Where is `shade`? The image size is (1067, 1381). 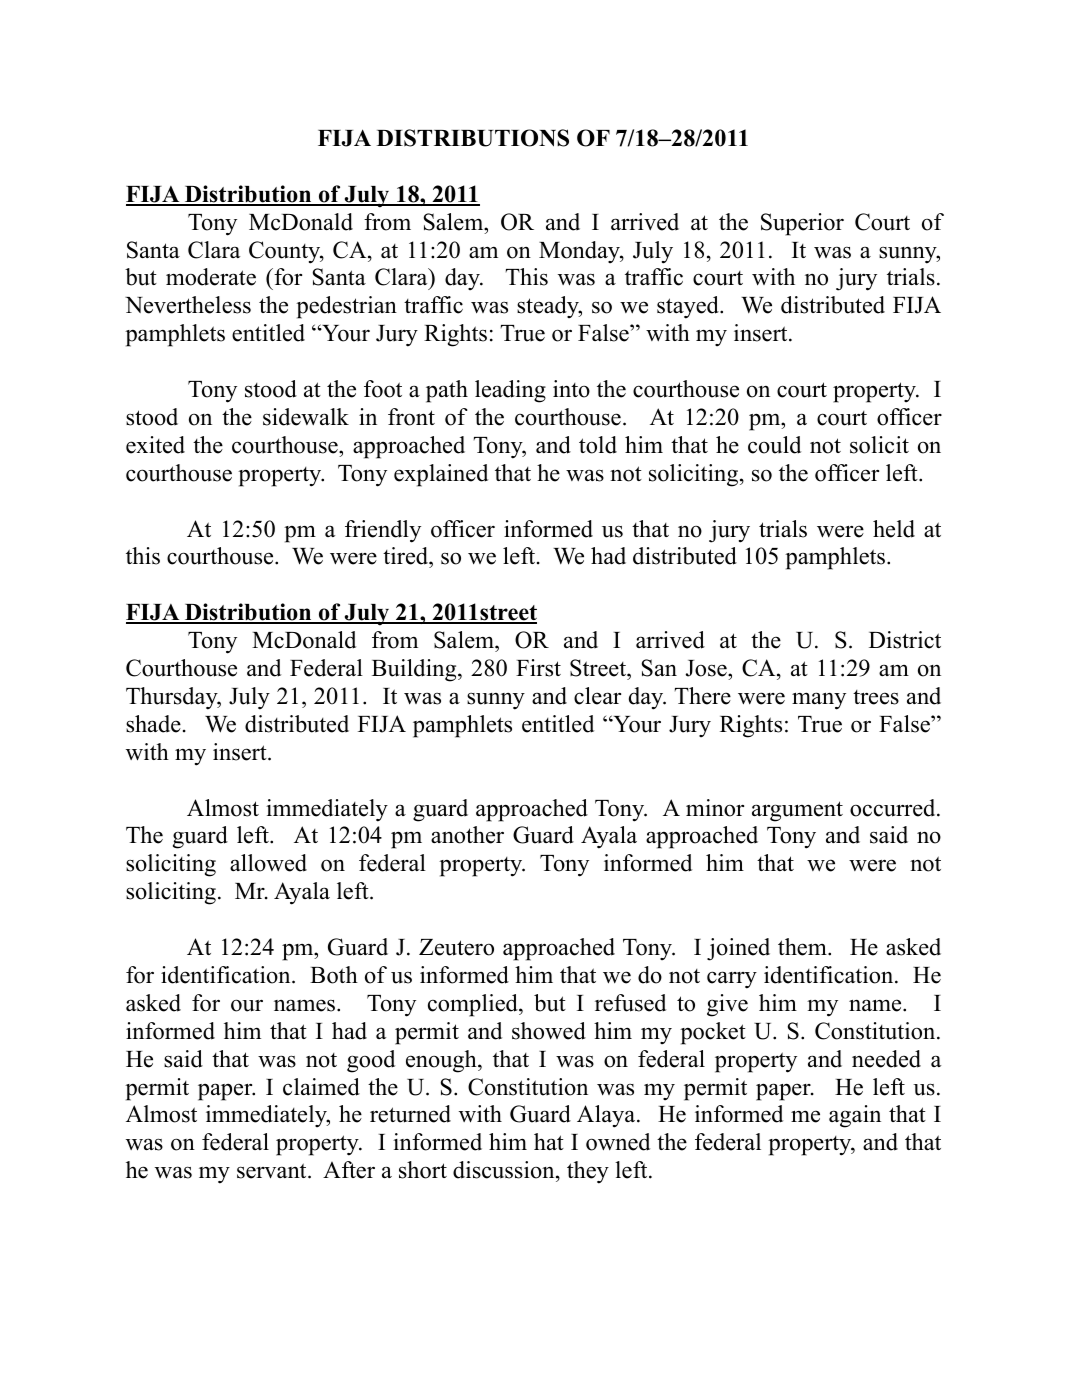
shade is located at coordinates (153, 724).
